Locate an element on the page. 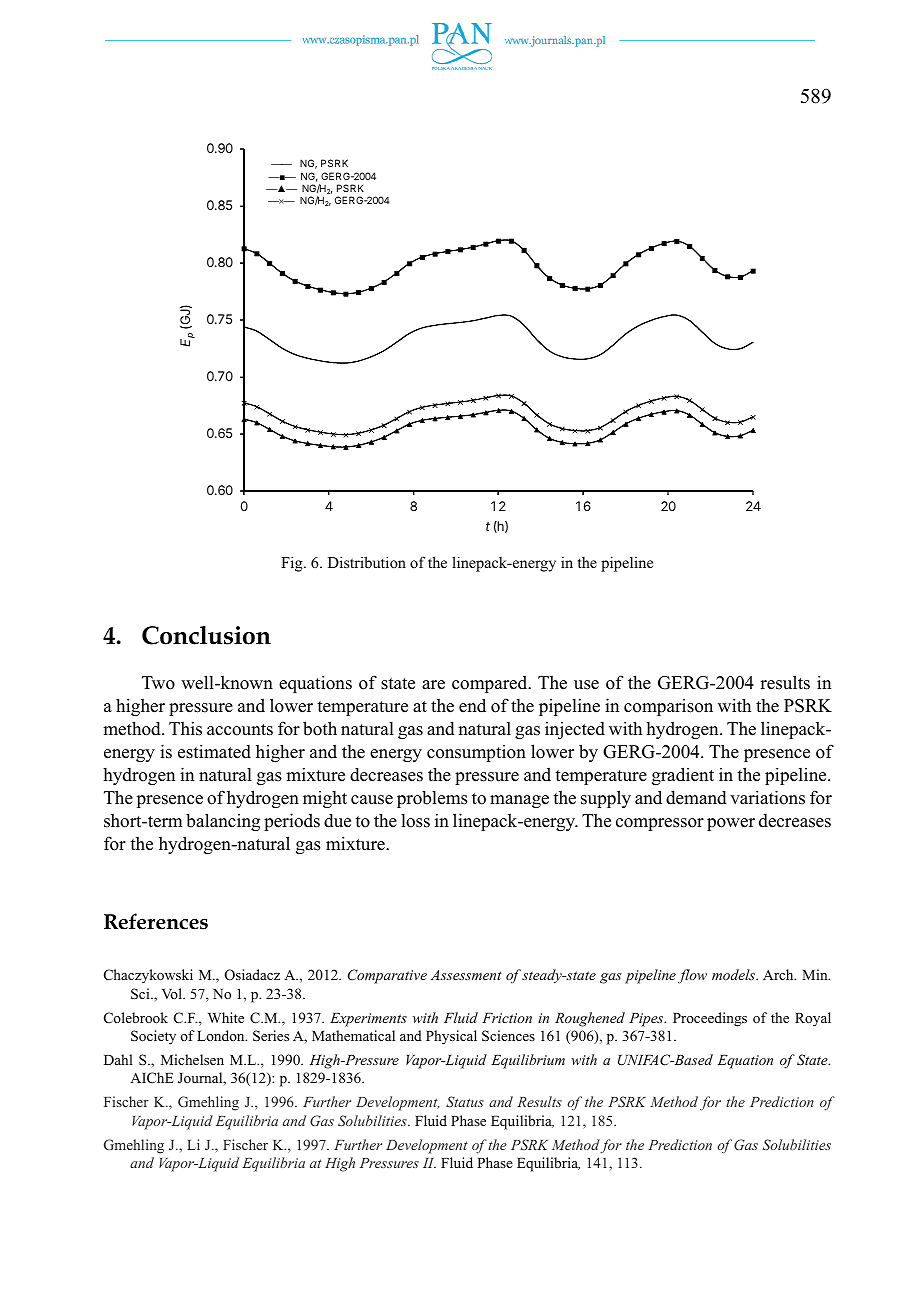  balancing is located at coordinates (223, 822).
